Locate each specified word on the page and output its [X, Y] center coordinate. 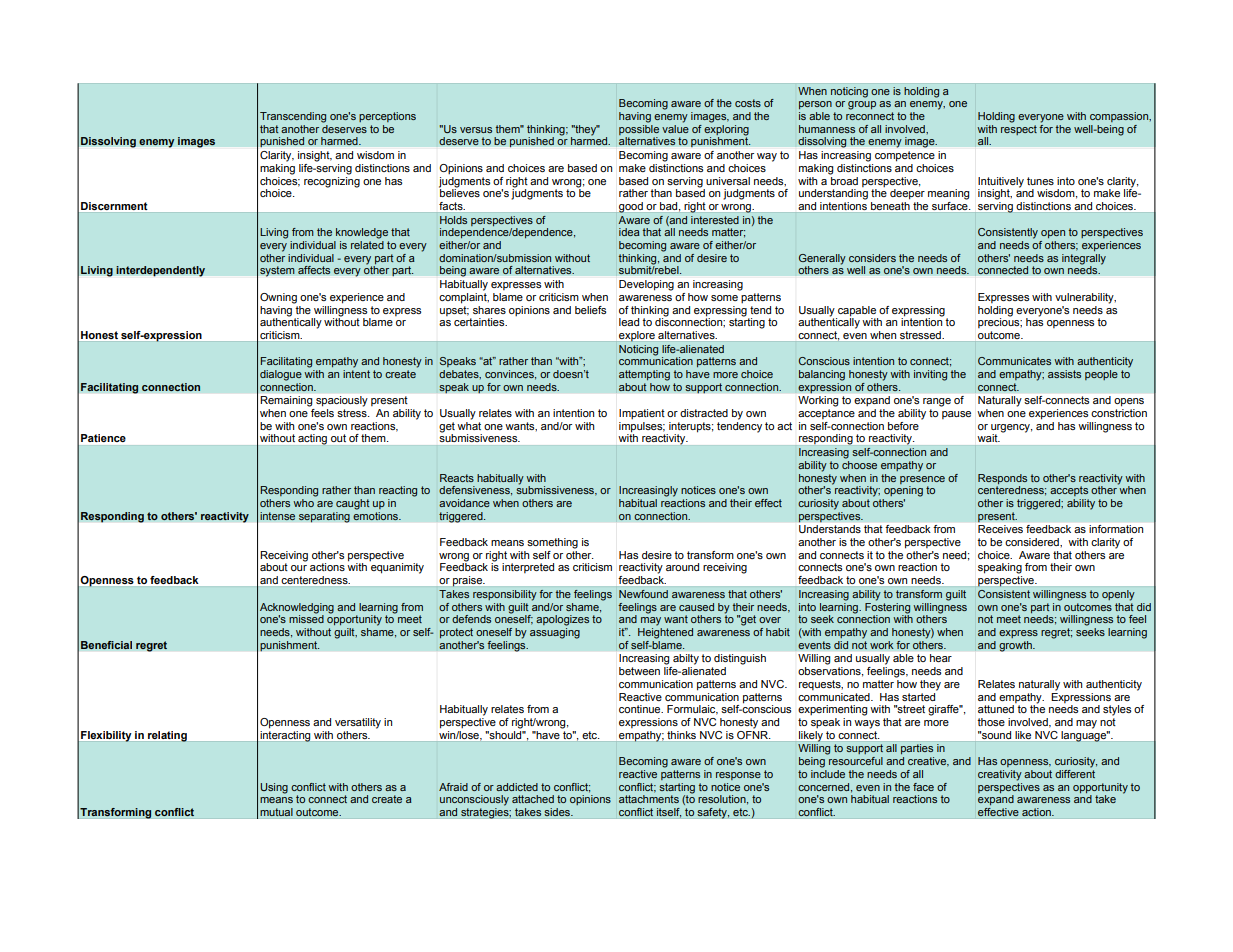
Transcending [293, 117]
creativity [1000, 775]
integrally [1084, 260]
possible [639, 128]
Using [274, 788]
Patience [103, 438]
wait [989, 438]
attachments [649, 799]
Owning [278, 298]
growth [1016, 645]
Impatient [642, 414]
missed [306, 618]
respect [1019, 128]
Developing [646, 285]
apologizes [562, 620]
